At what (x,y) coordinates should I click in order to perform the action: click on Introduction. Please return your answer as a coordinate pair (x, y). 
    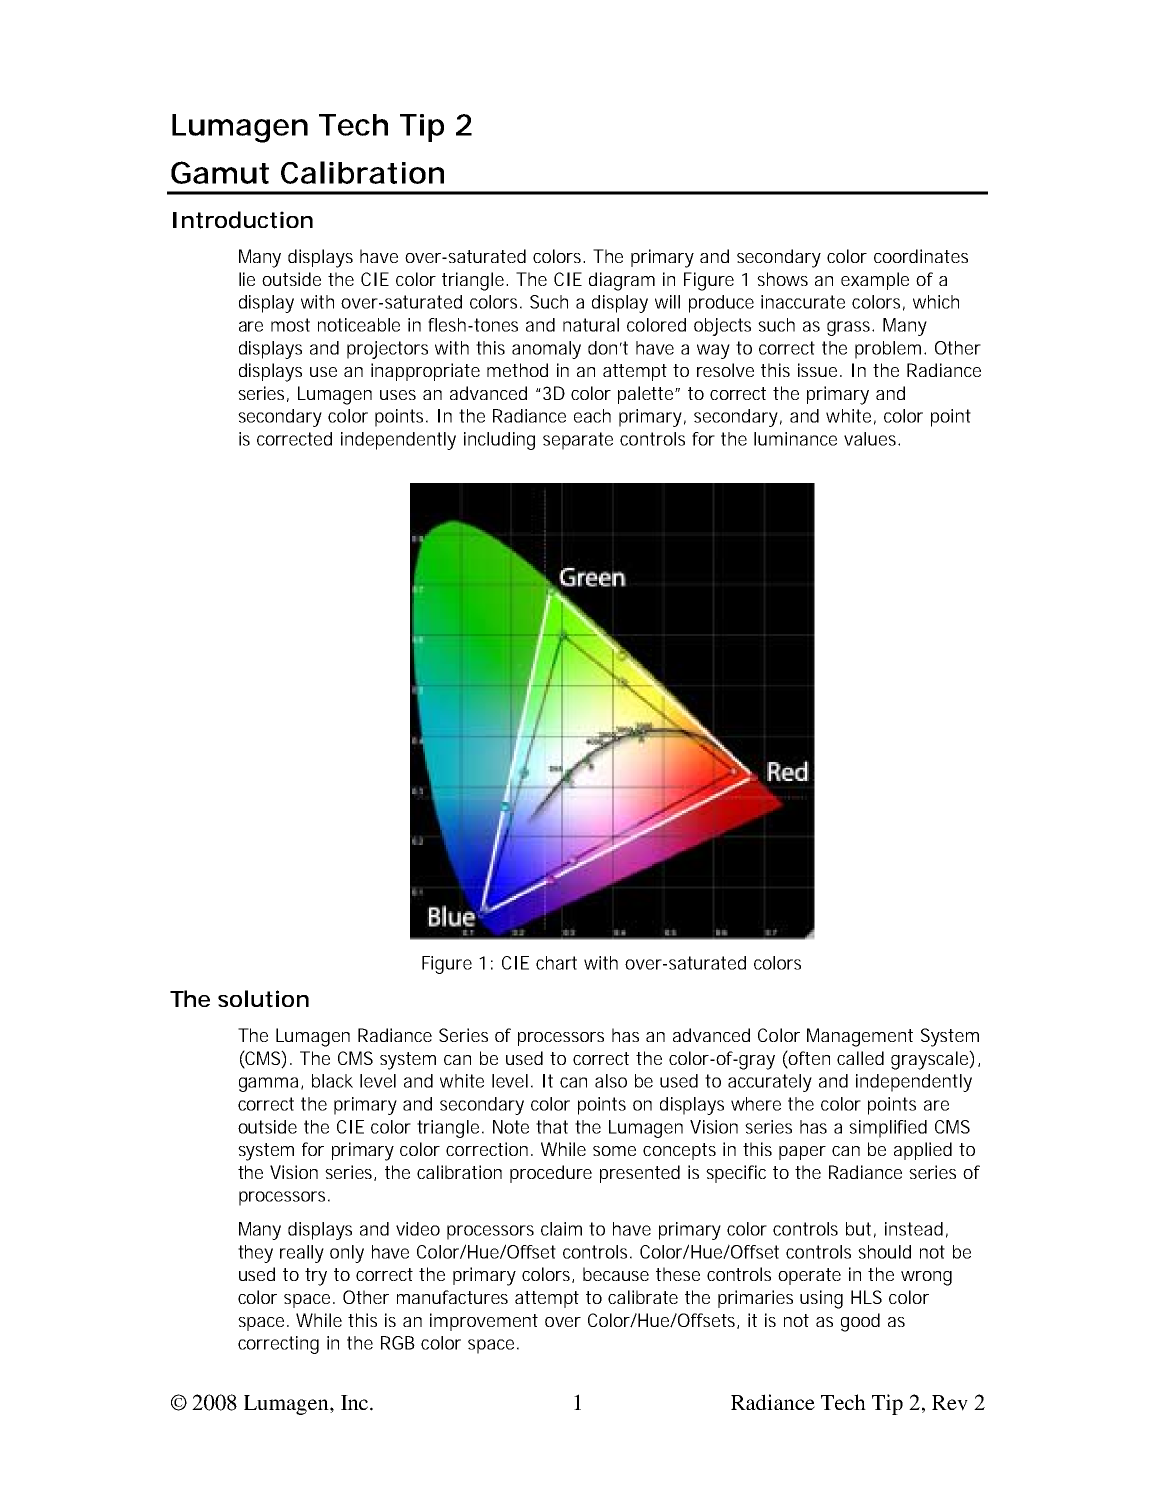
    Looking at the image, I should click on (243, 220).
